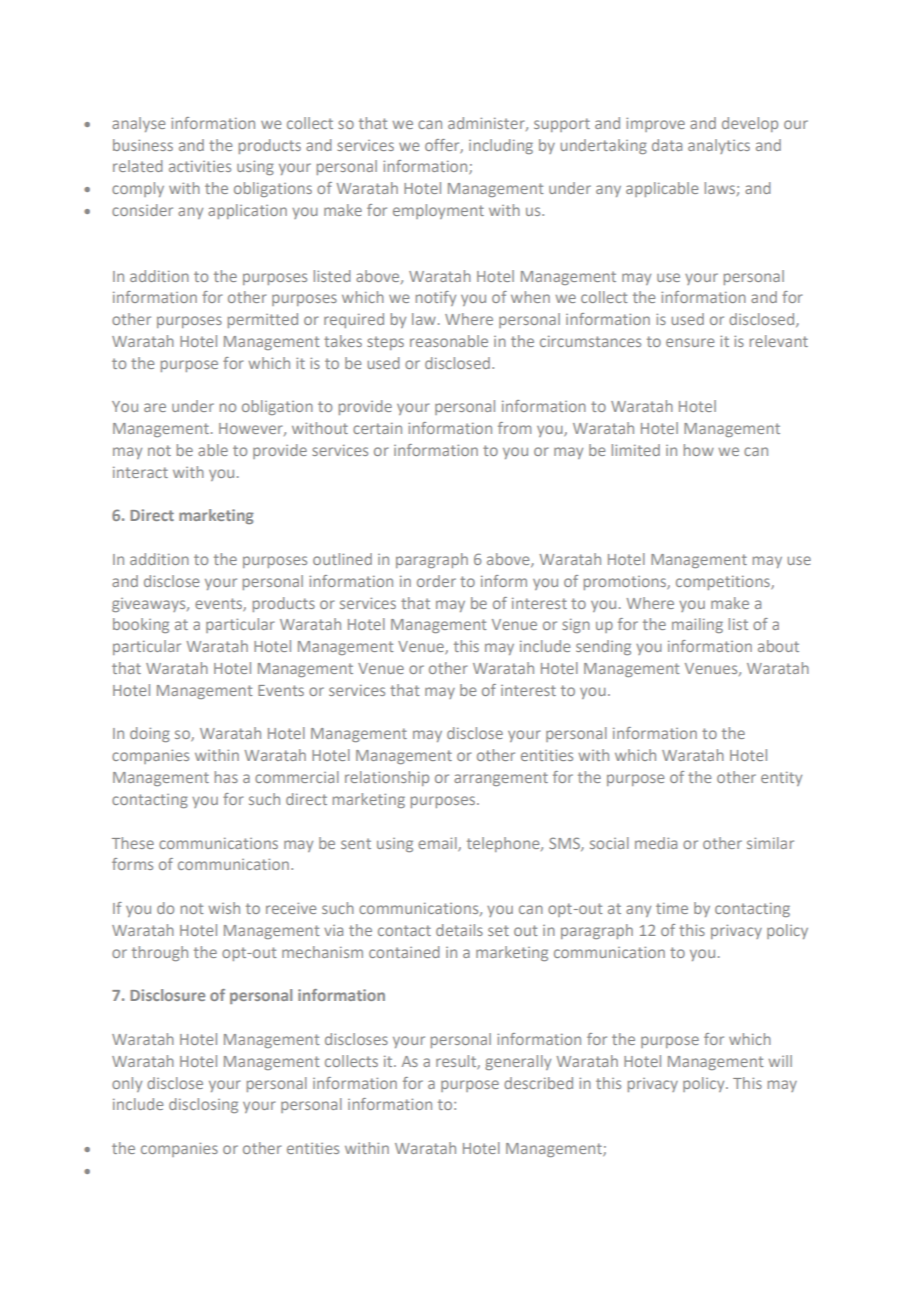  What do you see at coordinates (719, 146) in the screenshot?
I see `analytics` at bounding box center [719, 146].
